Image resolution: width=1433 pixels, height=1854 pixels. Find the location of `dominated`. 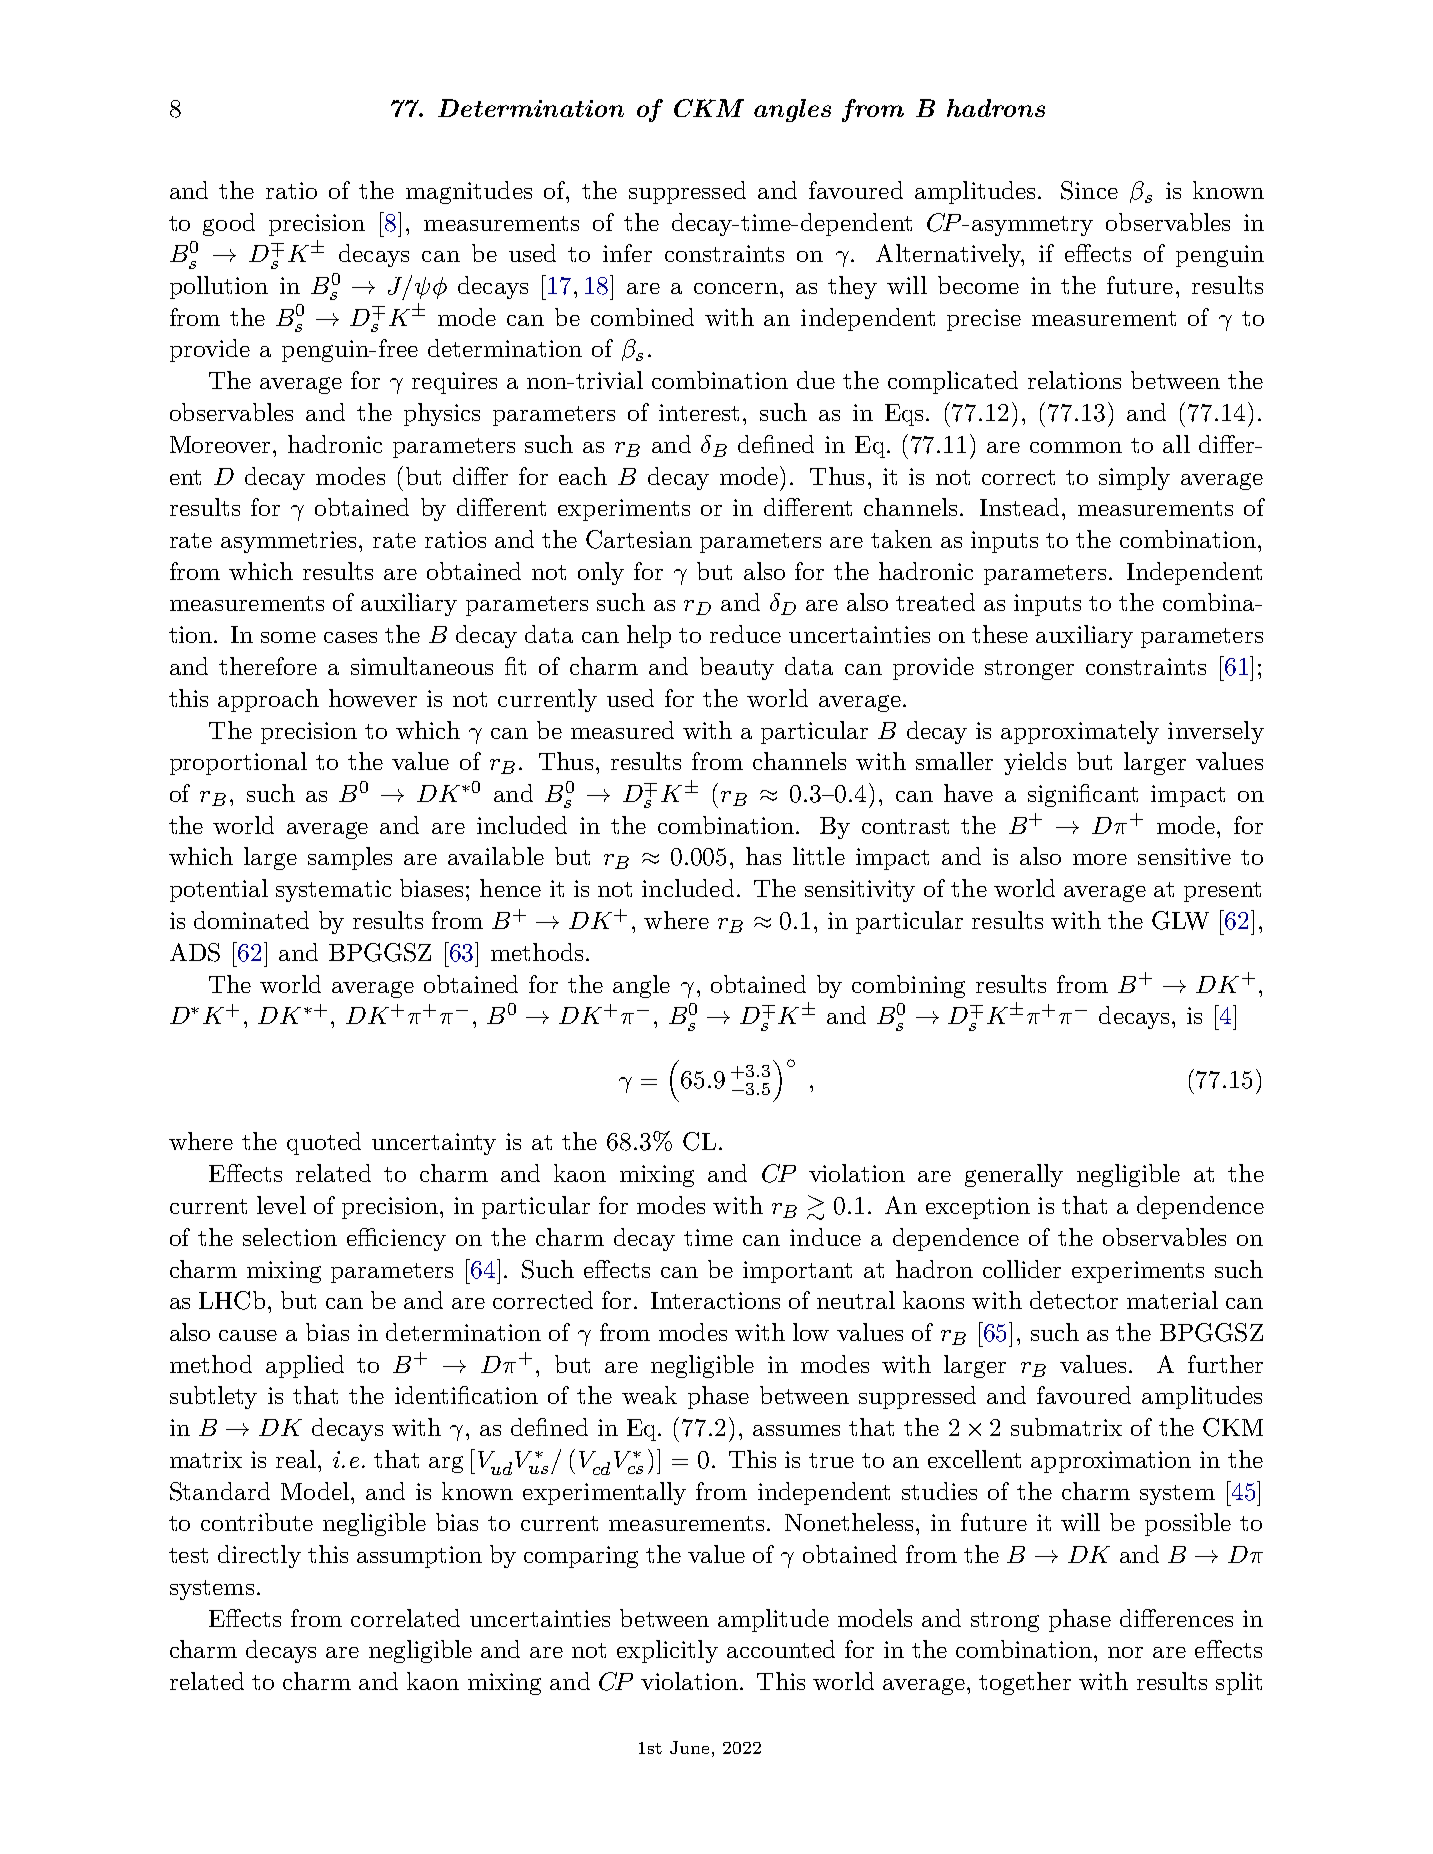

dominated is located at coordinates (251, 920).
